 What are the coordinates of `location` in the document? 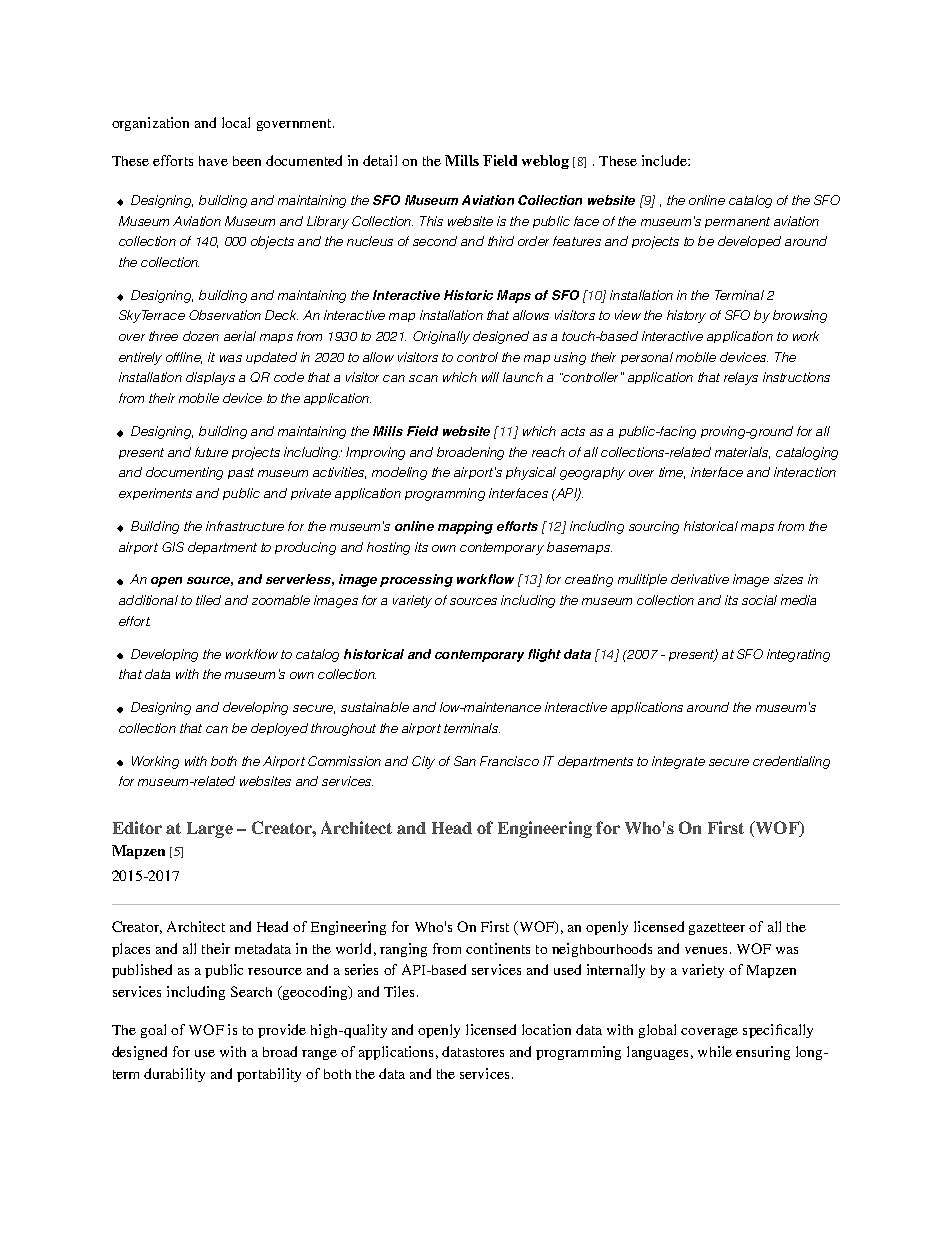 It's located at (546, 1029).
